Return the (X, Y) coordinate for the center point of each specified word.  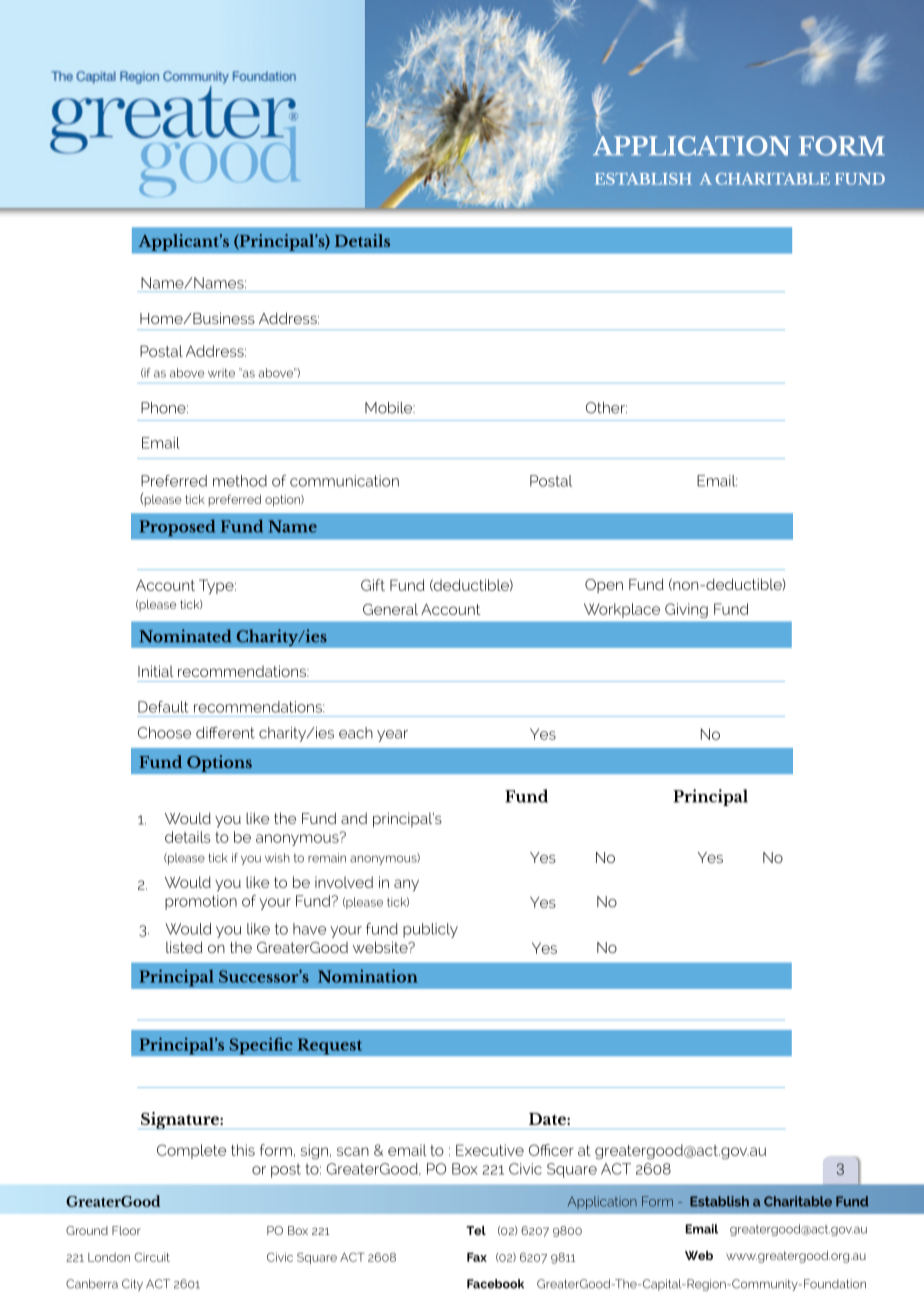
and (354, 818)
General (390, 609)
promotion (201, 902)
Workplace (622, 610)
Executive (490, 1150)
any (406, 885)
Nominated (185, 636)
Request (330, 1046)
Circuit (152, 1257)
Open (604, 586)
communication (344, 481)
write (221, 373)
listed (184, 947)
